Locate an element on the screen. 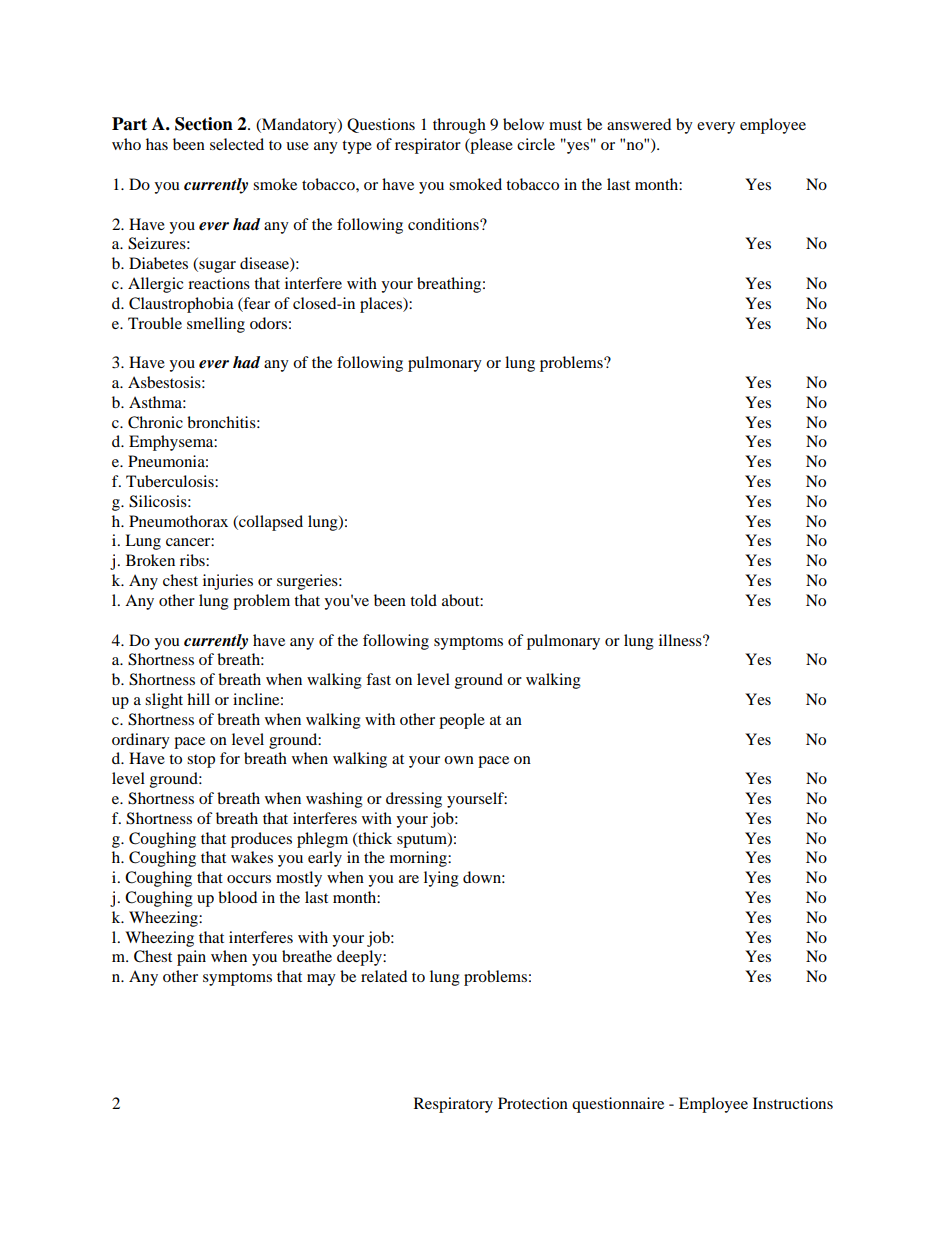 The height and width of the screenshot is (1233, 952). Protection is located at coordinates (533, 1103).
